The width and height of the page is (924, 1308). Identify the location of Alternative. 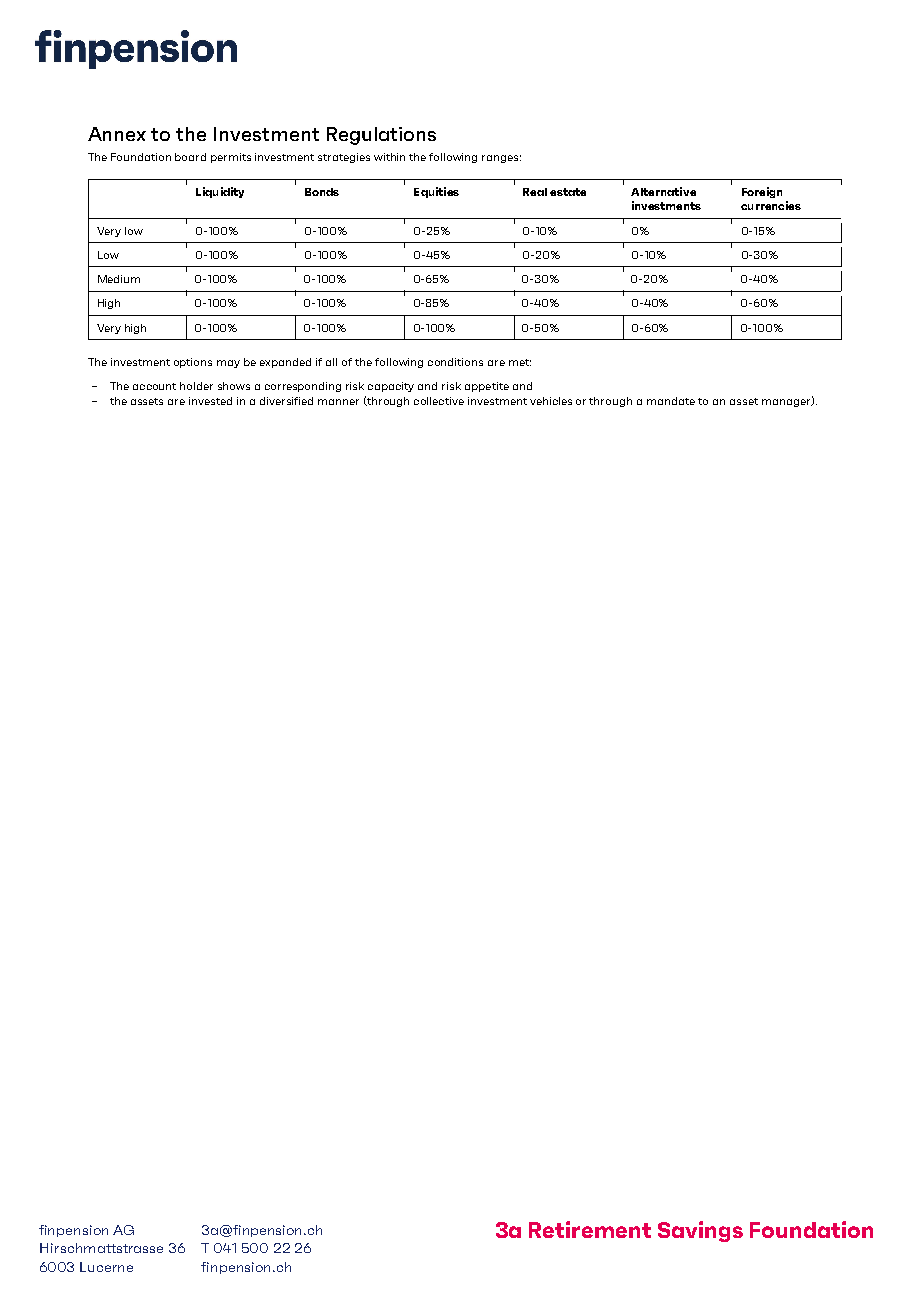
(663, 191).
